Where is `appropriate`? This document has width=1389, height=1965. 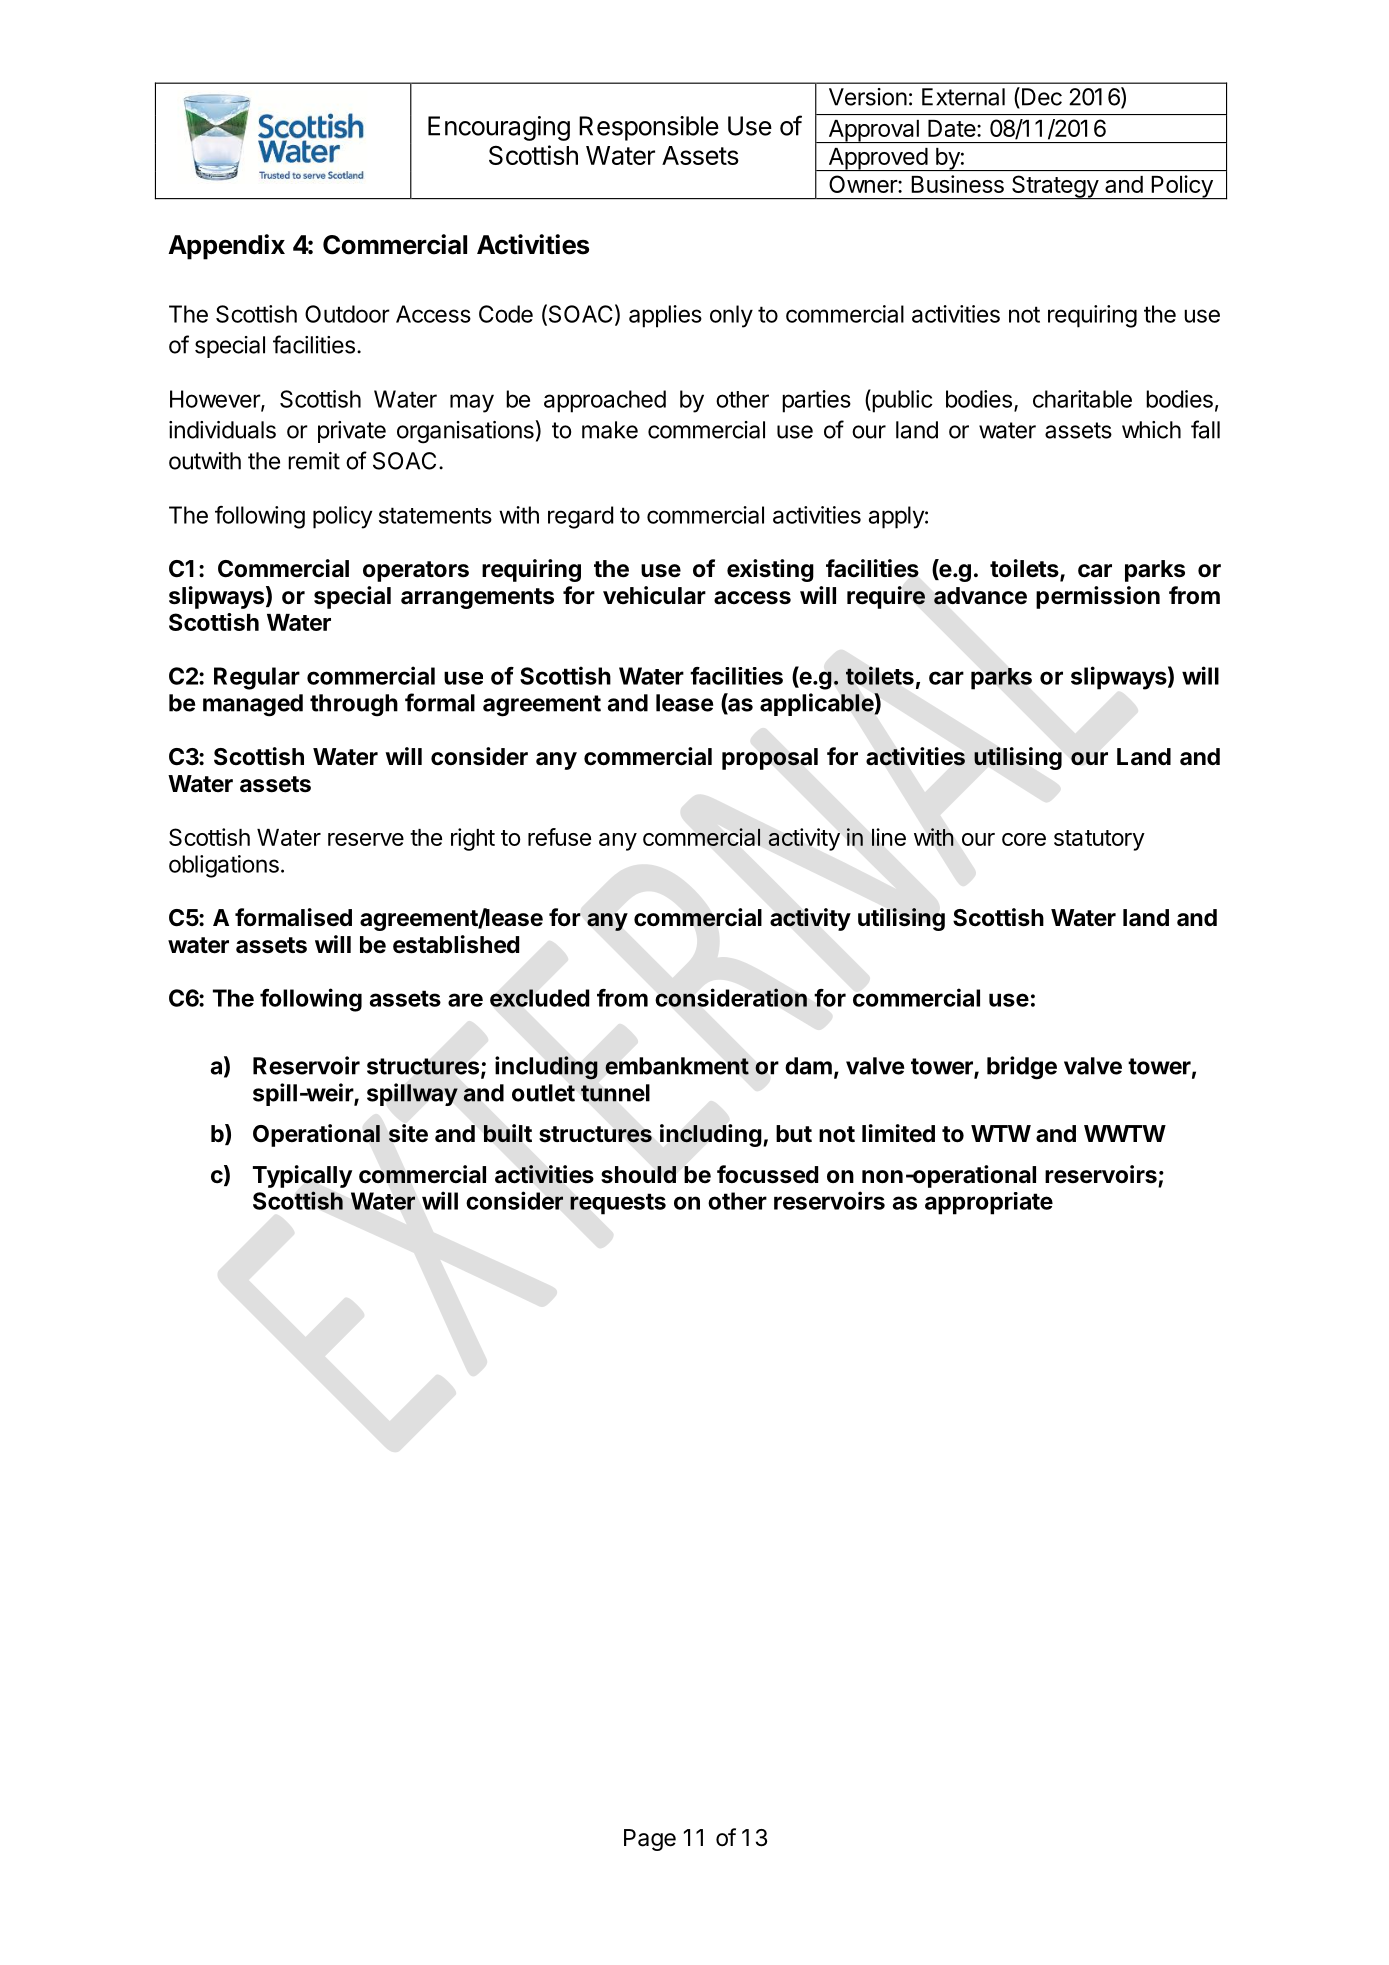
appropriate is located at coordinates (989, 1203).
